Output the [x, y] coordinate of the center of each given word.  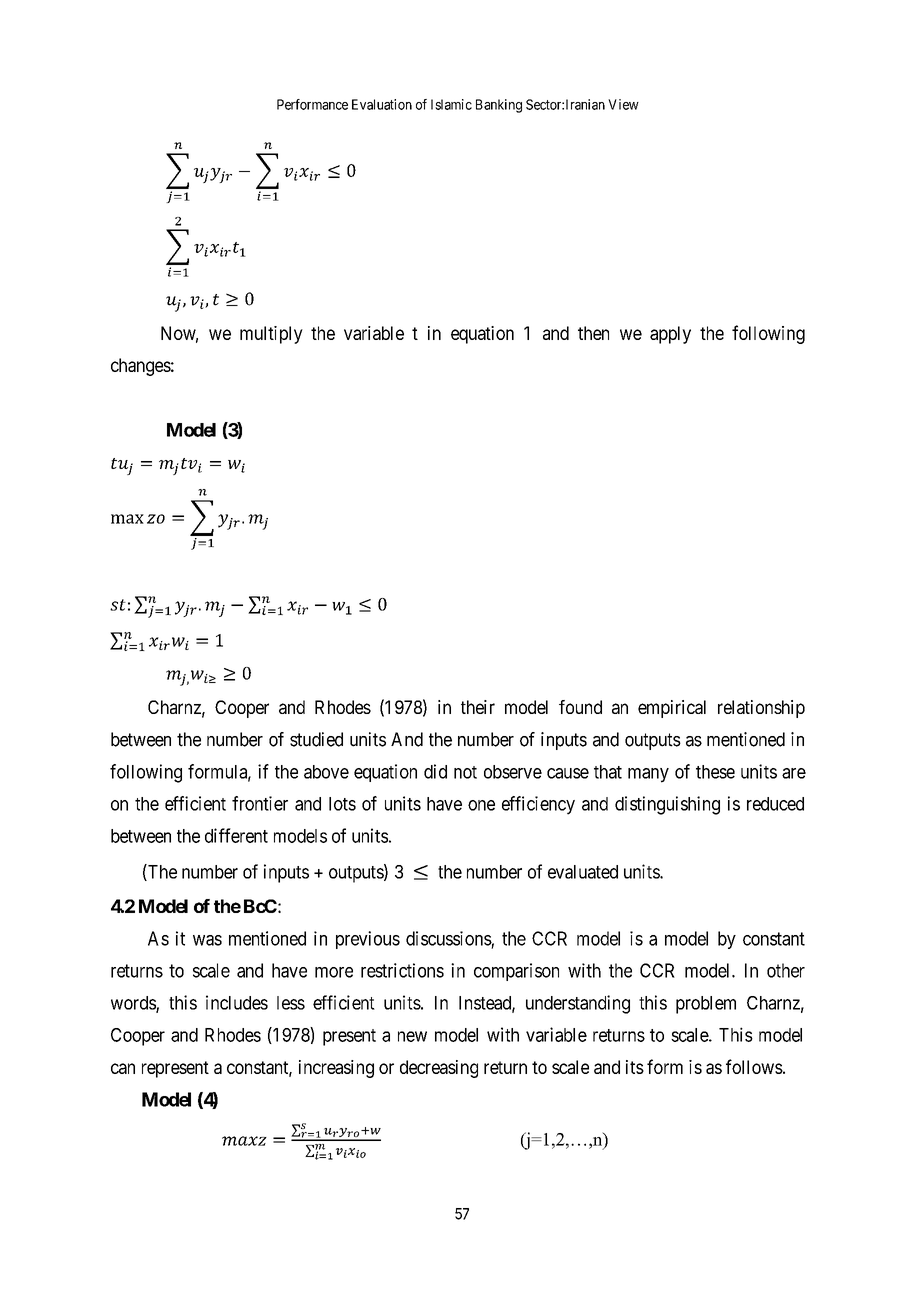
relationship [761, 709]
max [127, 519]
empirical [672, 709]
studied [316, 739]
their [478, 707]
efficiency [538, 805]
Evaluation [382, 104]
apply [670, 335]
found [580, 707]
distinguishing [667, 805]
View [623, 104]
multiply [271, 335]
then [593, 333]
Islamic [451, 104]
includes [237, 1002]
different [236, 835]
